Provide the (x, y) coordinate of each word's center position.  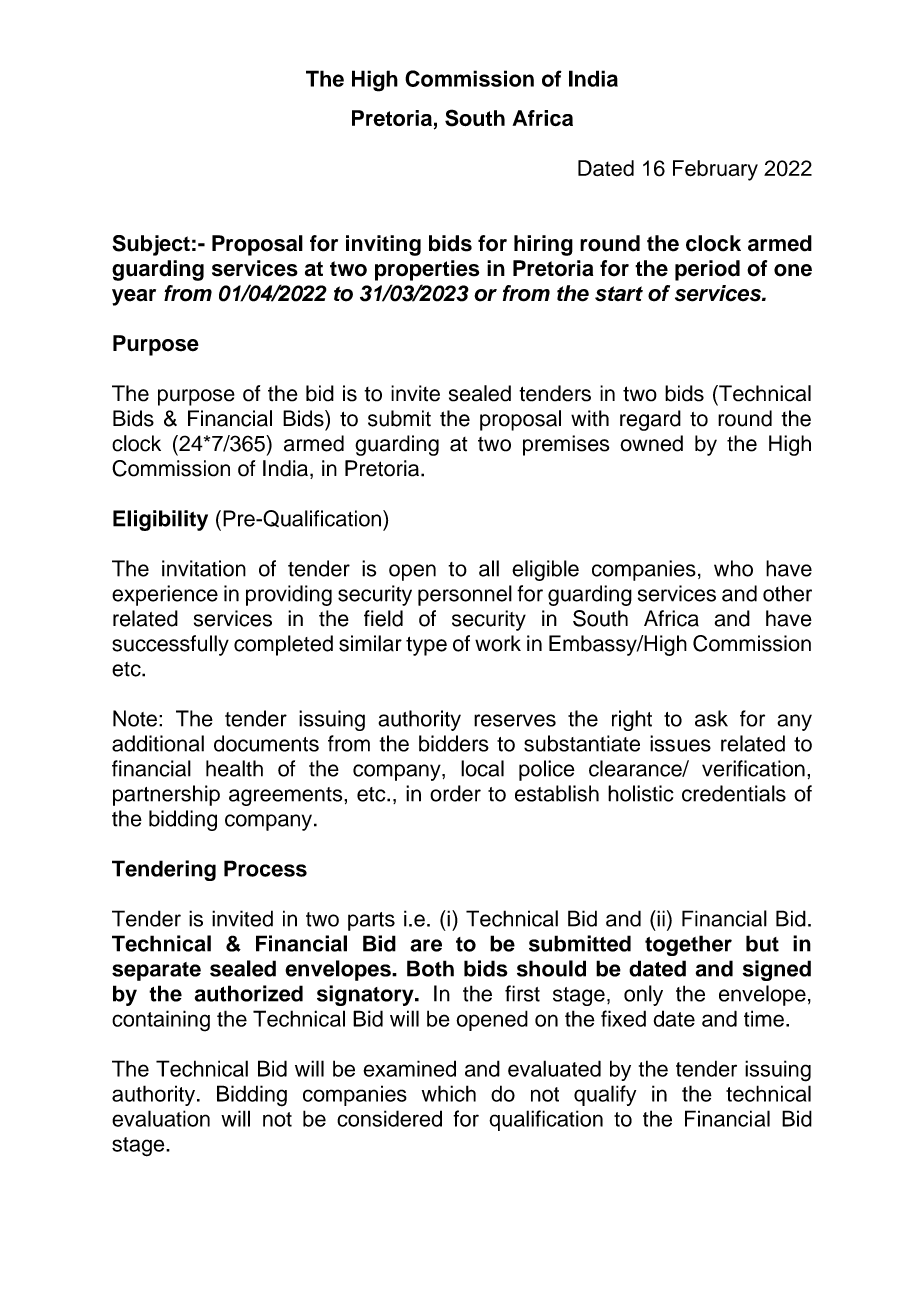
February (715, 170)
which (449, 1093)
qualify (605, 1095)
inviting (383, 245)
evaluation (161, 1118)
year (134, 297)
